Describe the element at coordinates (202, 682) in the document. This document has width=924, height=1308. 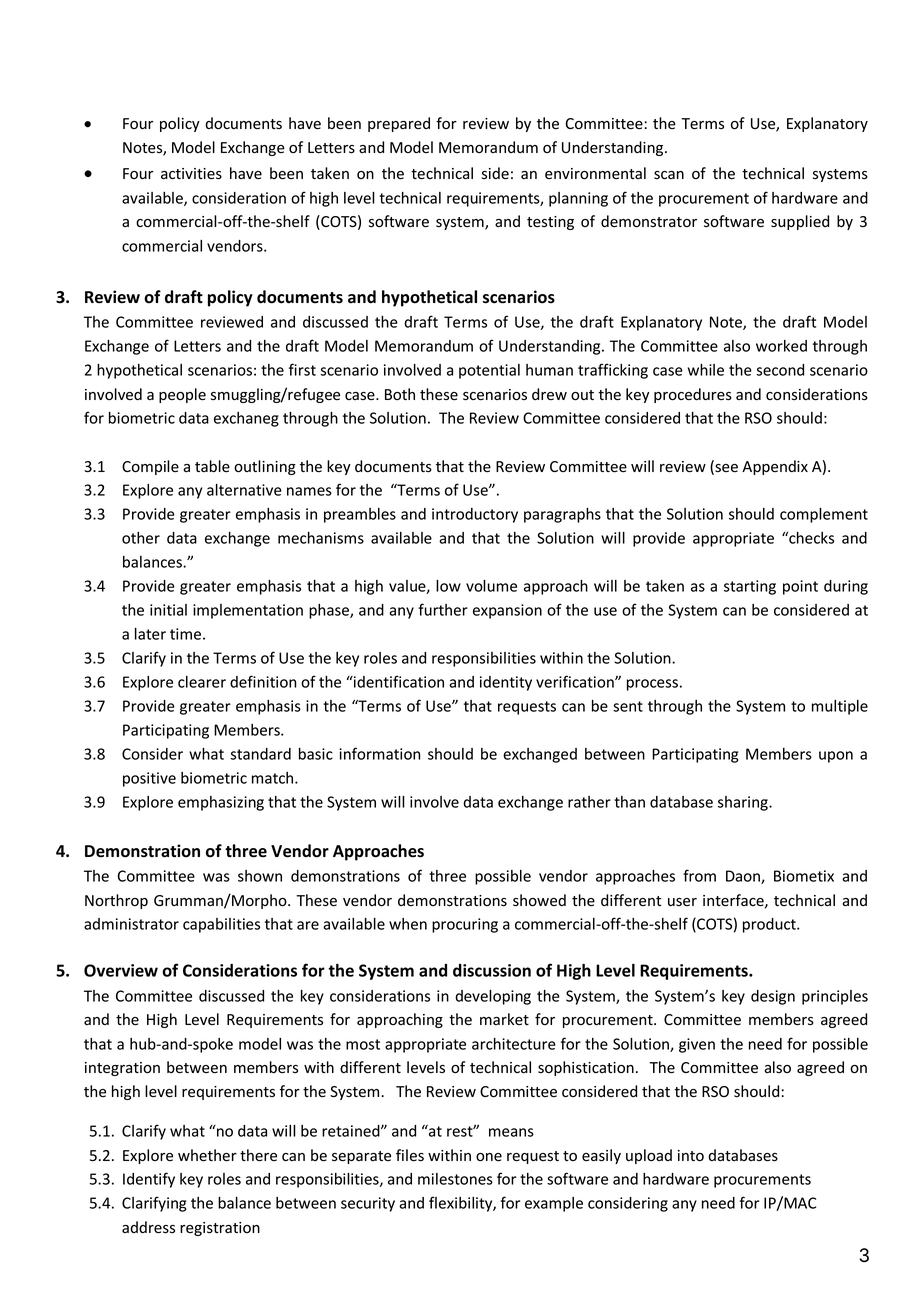
I see `clearer` at that location.
